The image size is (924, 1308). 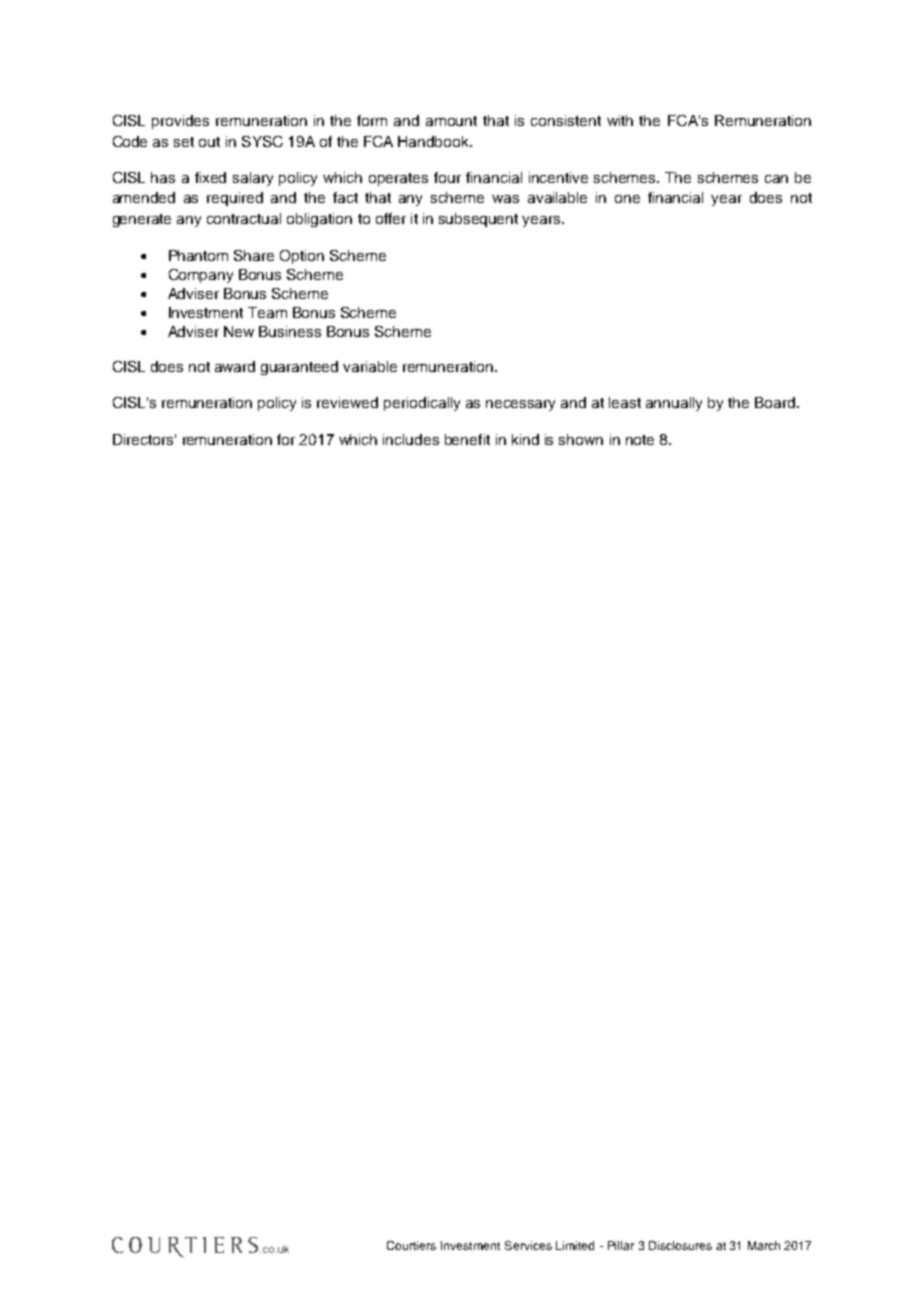 What do you see at coordinates (640, 440) in the screenshot?
I see `note` at bounding box center [640, 440].
